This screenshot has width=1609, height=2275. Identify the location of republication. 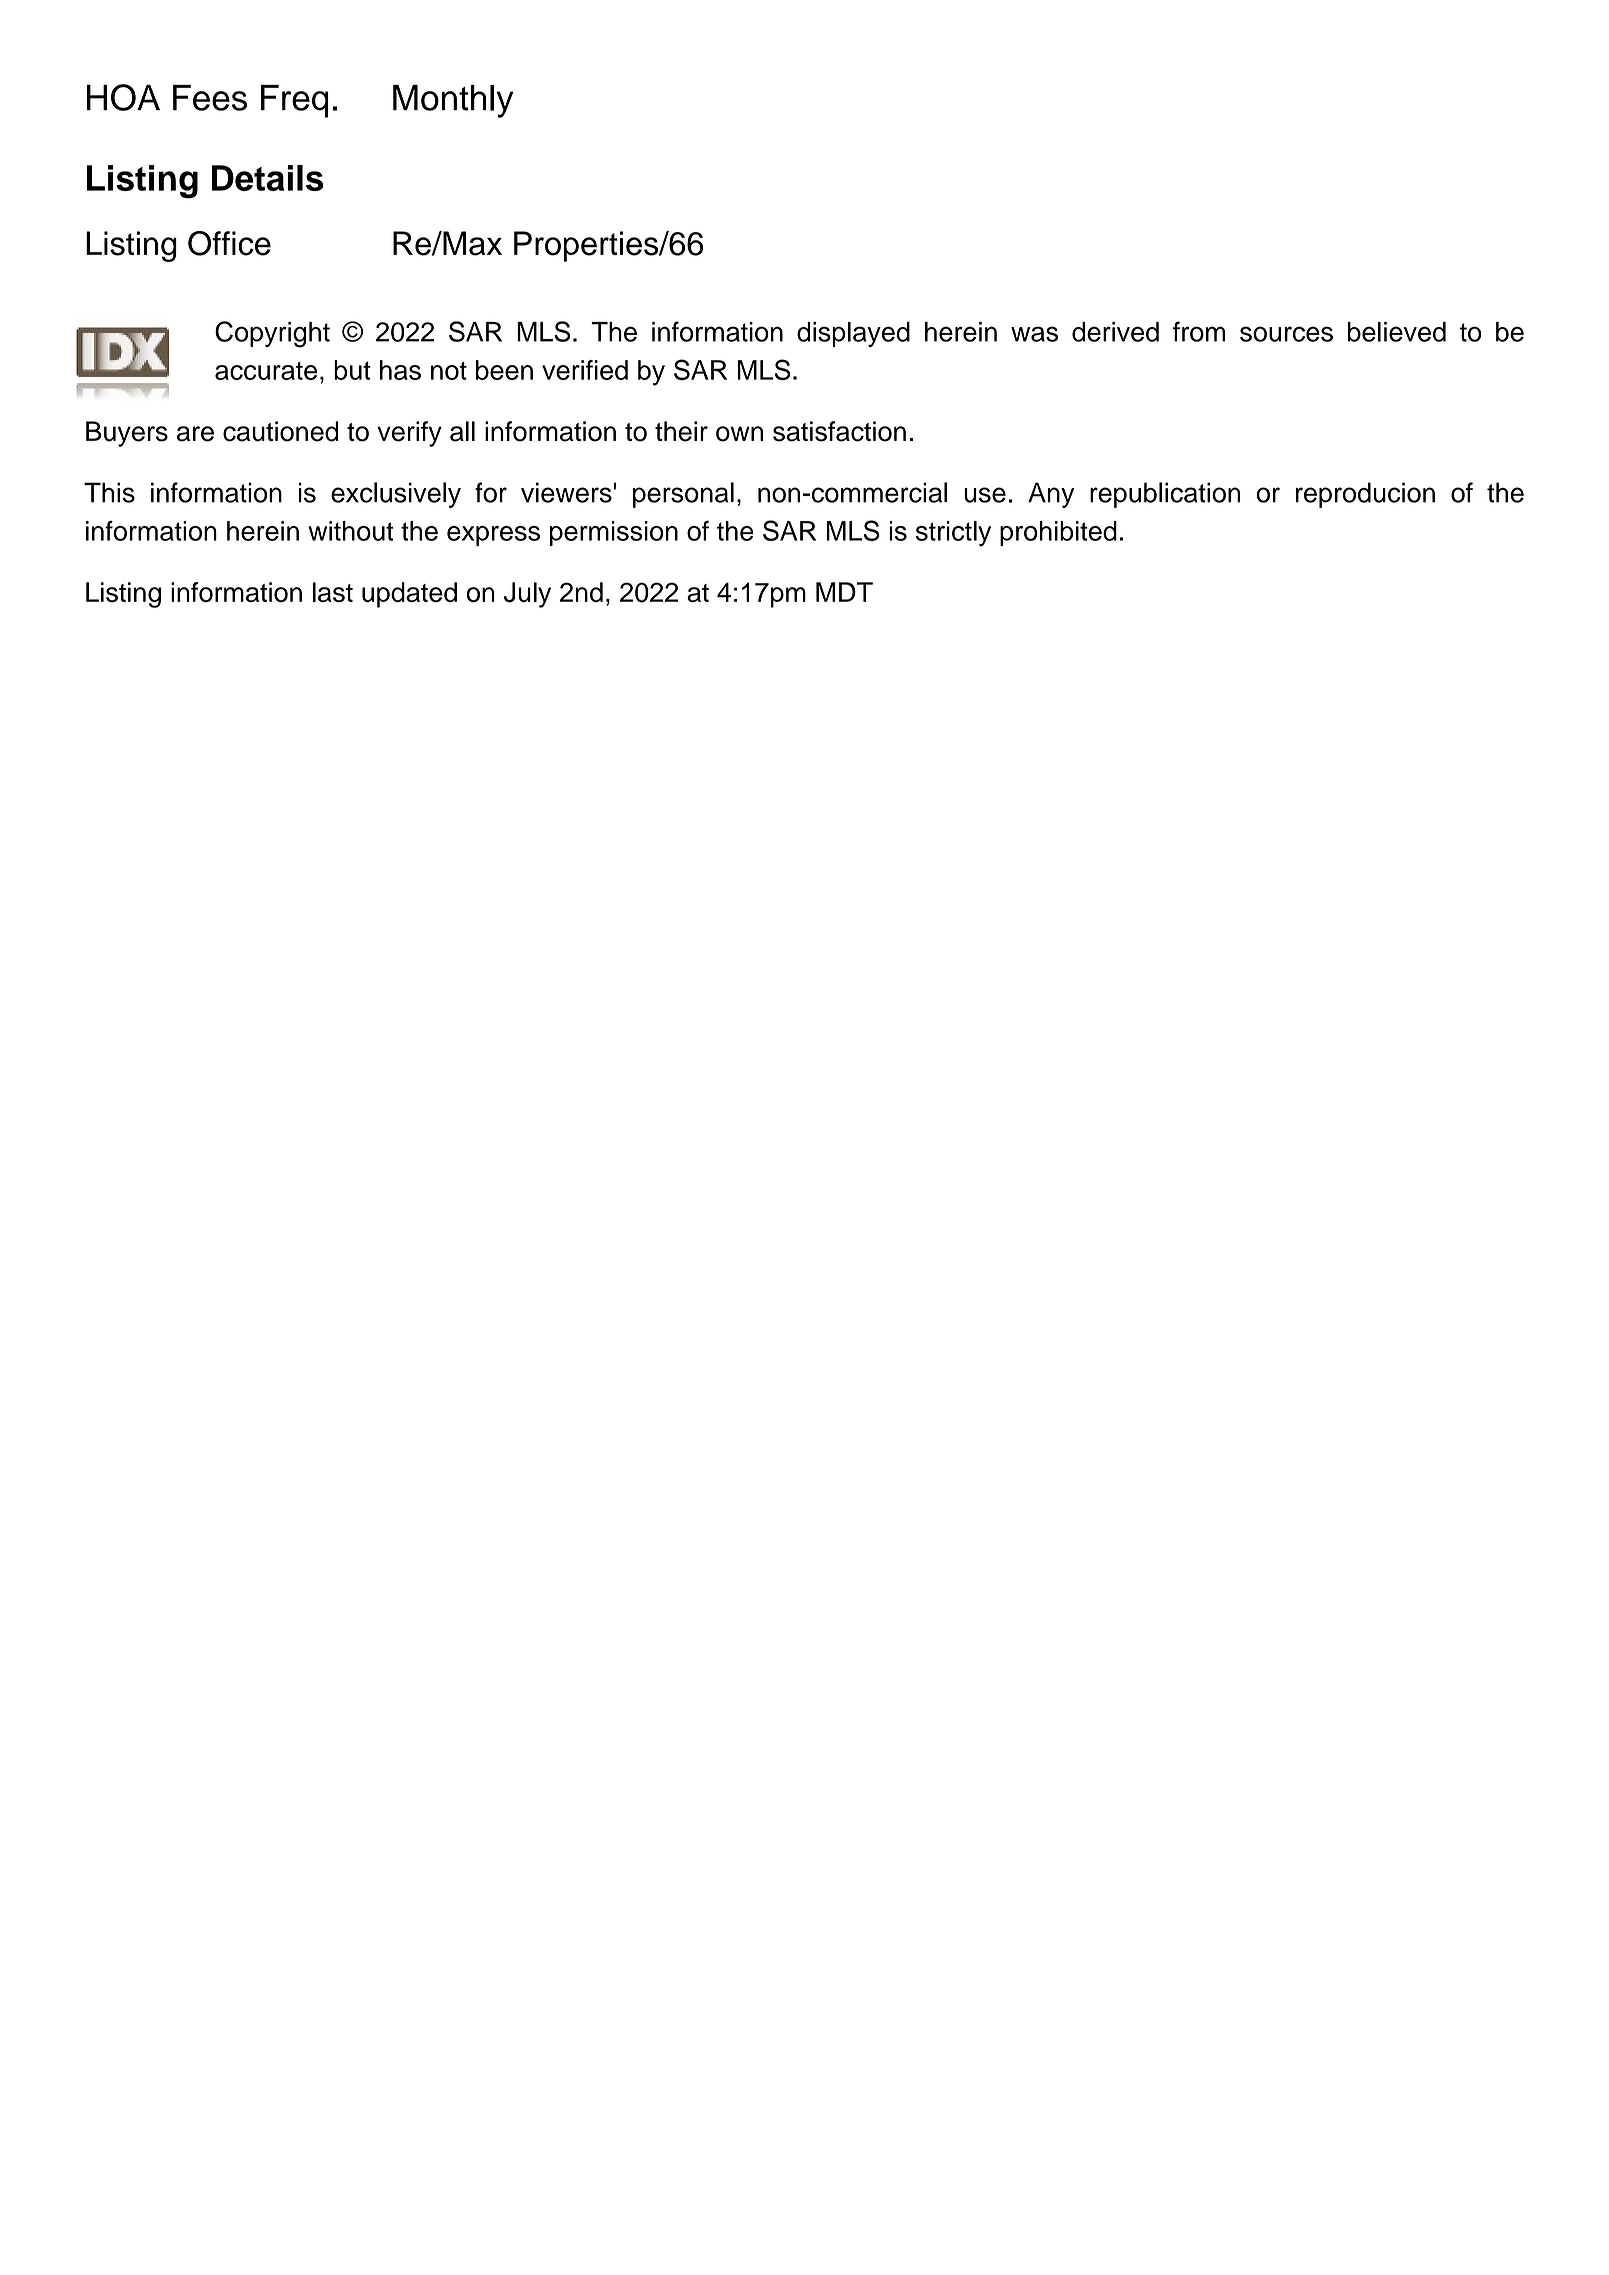
(1165, 495).
